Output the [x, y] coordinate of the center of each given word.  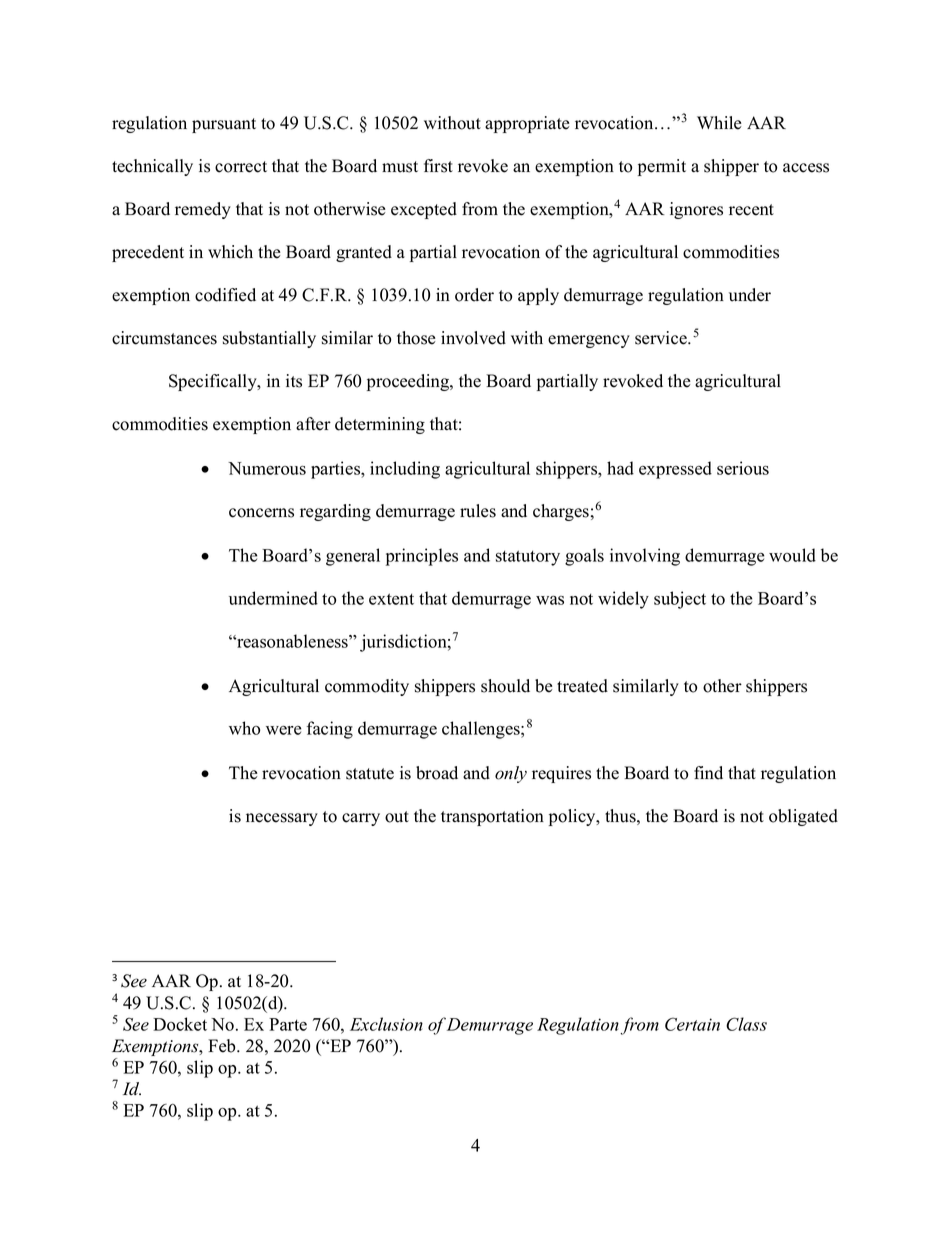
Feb [223, 1046]
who [244, 728]
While [719, 123]
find [708, 773]
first [438, 166]
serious [743, 468]
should [505, 686]
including [405, 470]
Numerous [267, 468]
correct [241, 167]
